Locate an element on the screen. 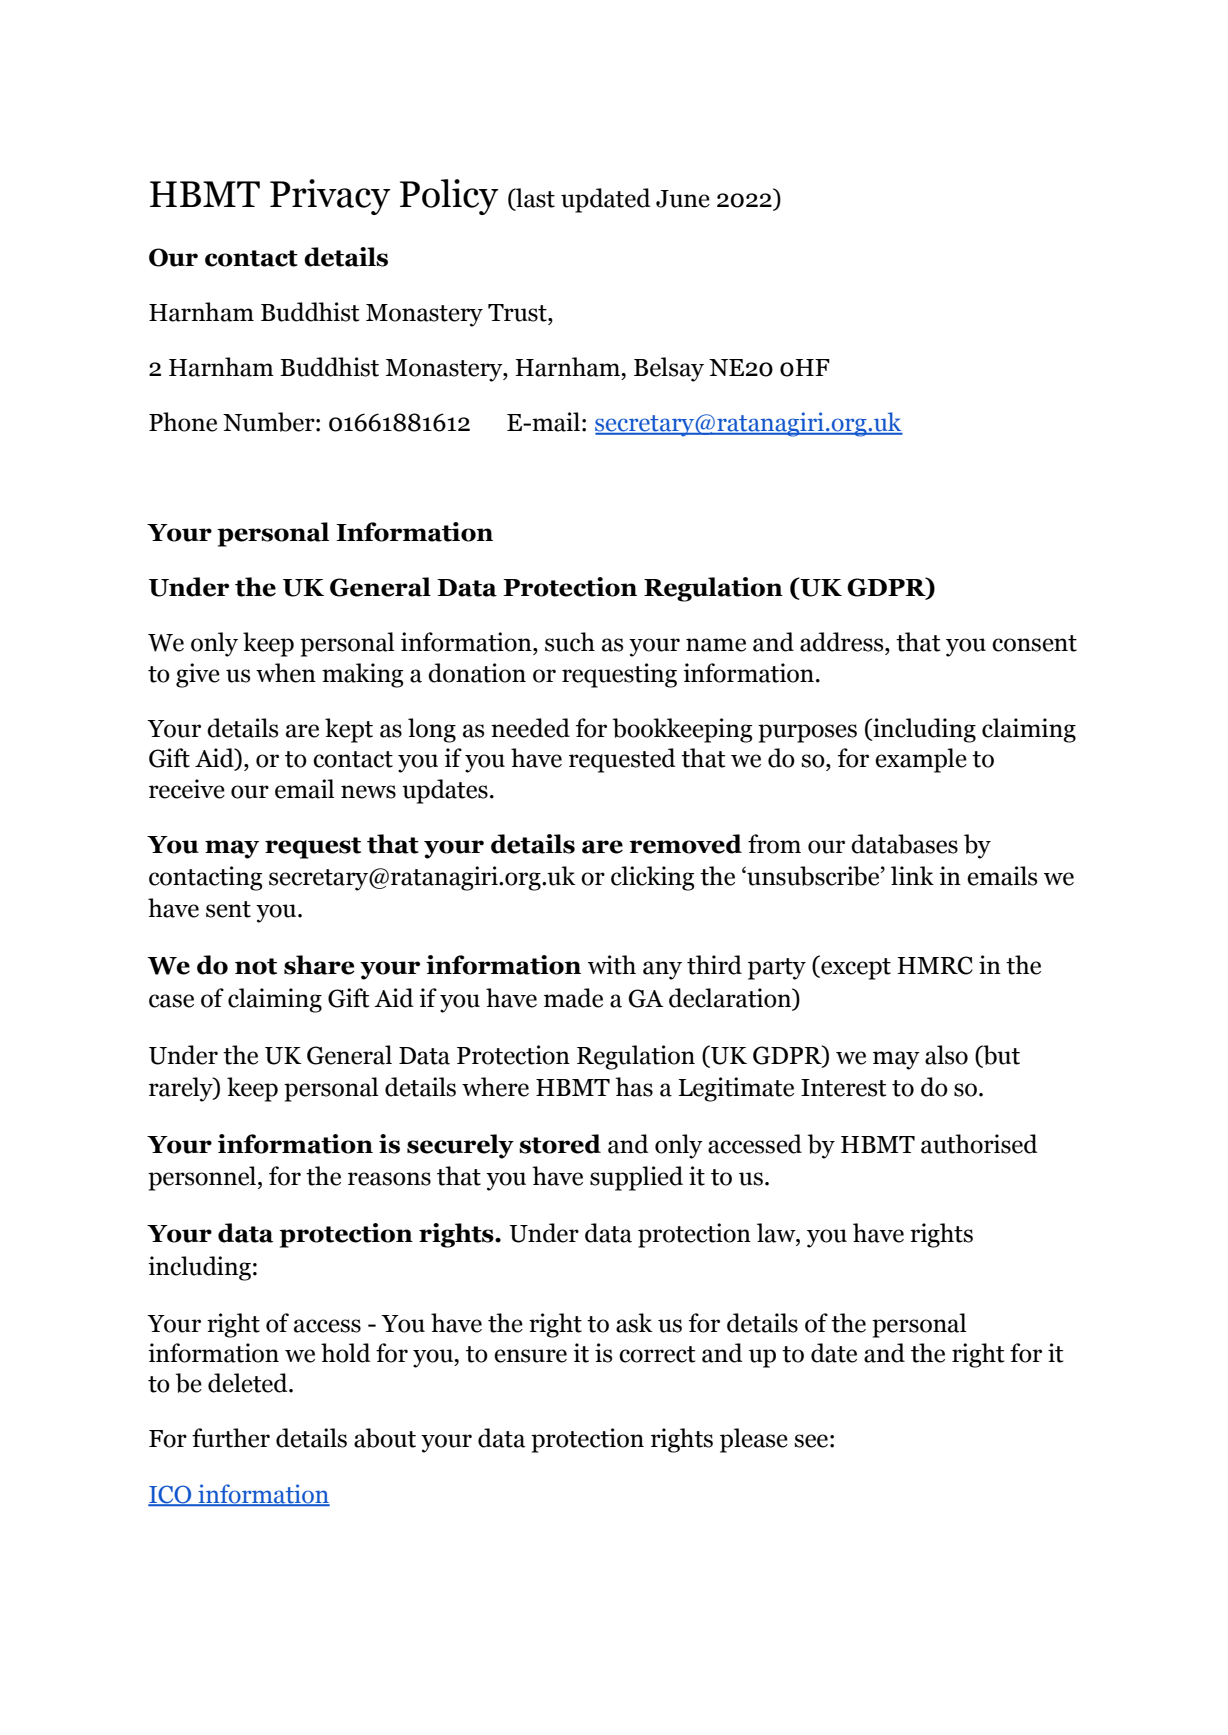  when is located at coordinates (286, 673).
